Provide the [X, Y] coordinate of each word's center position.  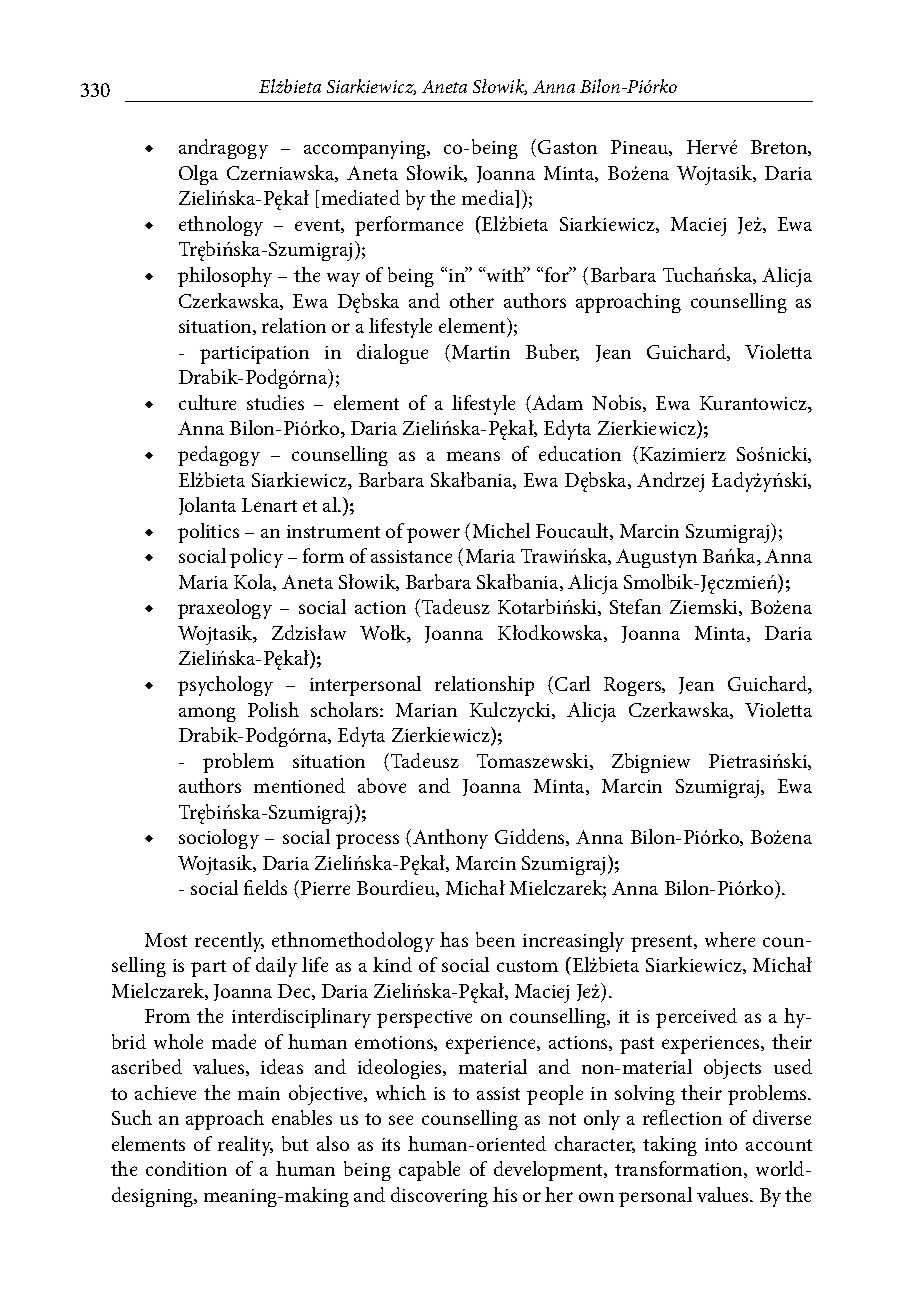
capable [429, 1171]
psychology [225, 686]
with [505, 274]
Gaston [567, 147]
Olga [198, 175]
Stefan [635, 606]
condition [186, 1168]
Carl [572, 683]
